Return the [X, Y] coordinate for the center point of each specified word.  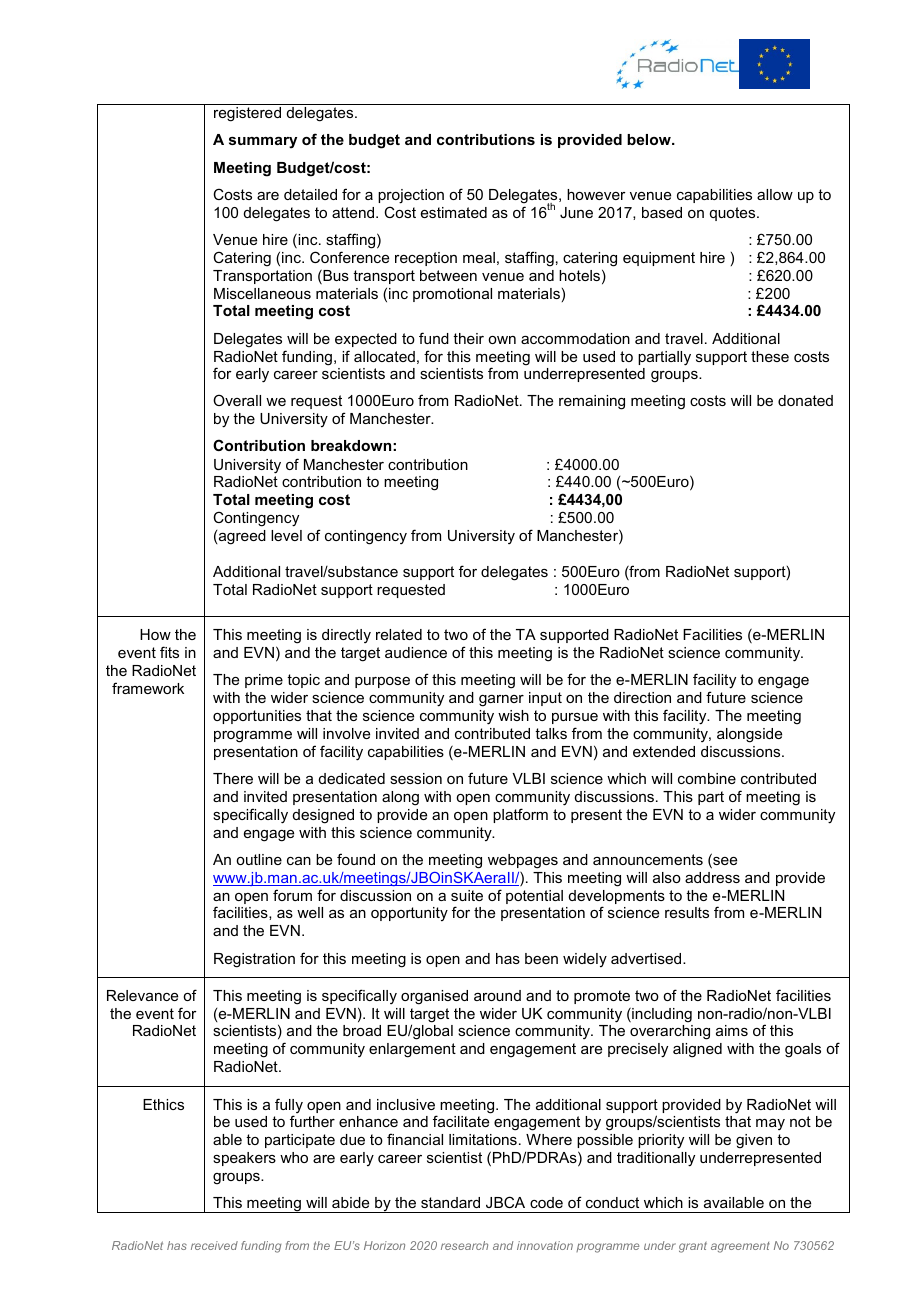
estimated [454, 212]
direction [642, 697]
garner [501, 701]
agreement [740, 1247]
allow [775, 194]
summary [263, 143]
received [214, 1245]
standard [450, 1202]
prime [264, 681]
